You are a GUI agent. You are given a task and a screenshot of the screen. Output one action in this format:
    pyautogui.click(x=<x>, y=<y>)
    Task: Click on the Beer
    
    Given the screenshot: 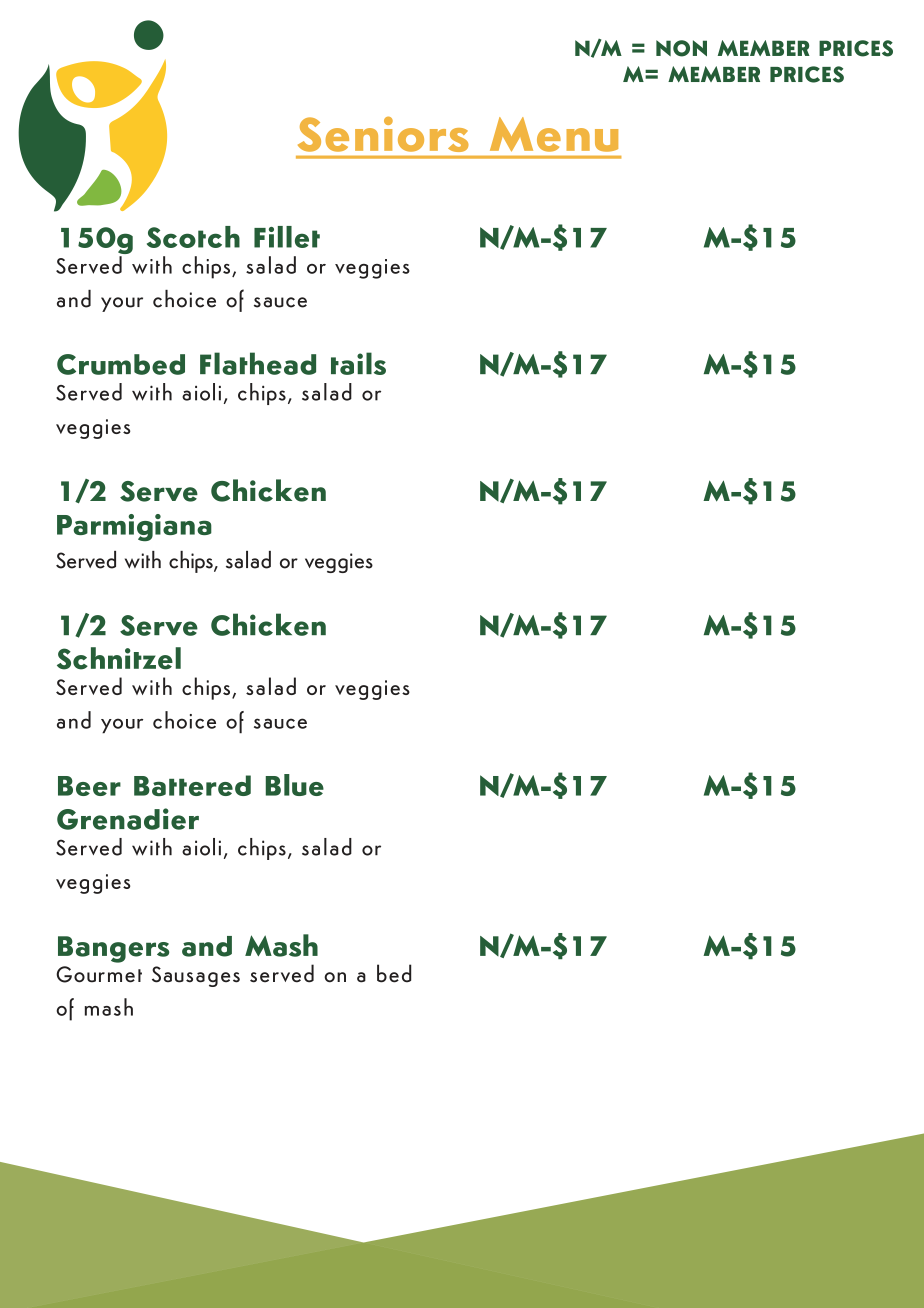 What is the action you would take?
    pyautogui.click(x=89, y=786)
